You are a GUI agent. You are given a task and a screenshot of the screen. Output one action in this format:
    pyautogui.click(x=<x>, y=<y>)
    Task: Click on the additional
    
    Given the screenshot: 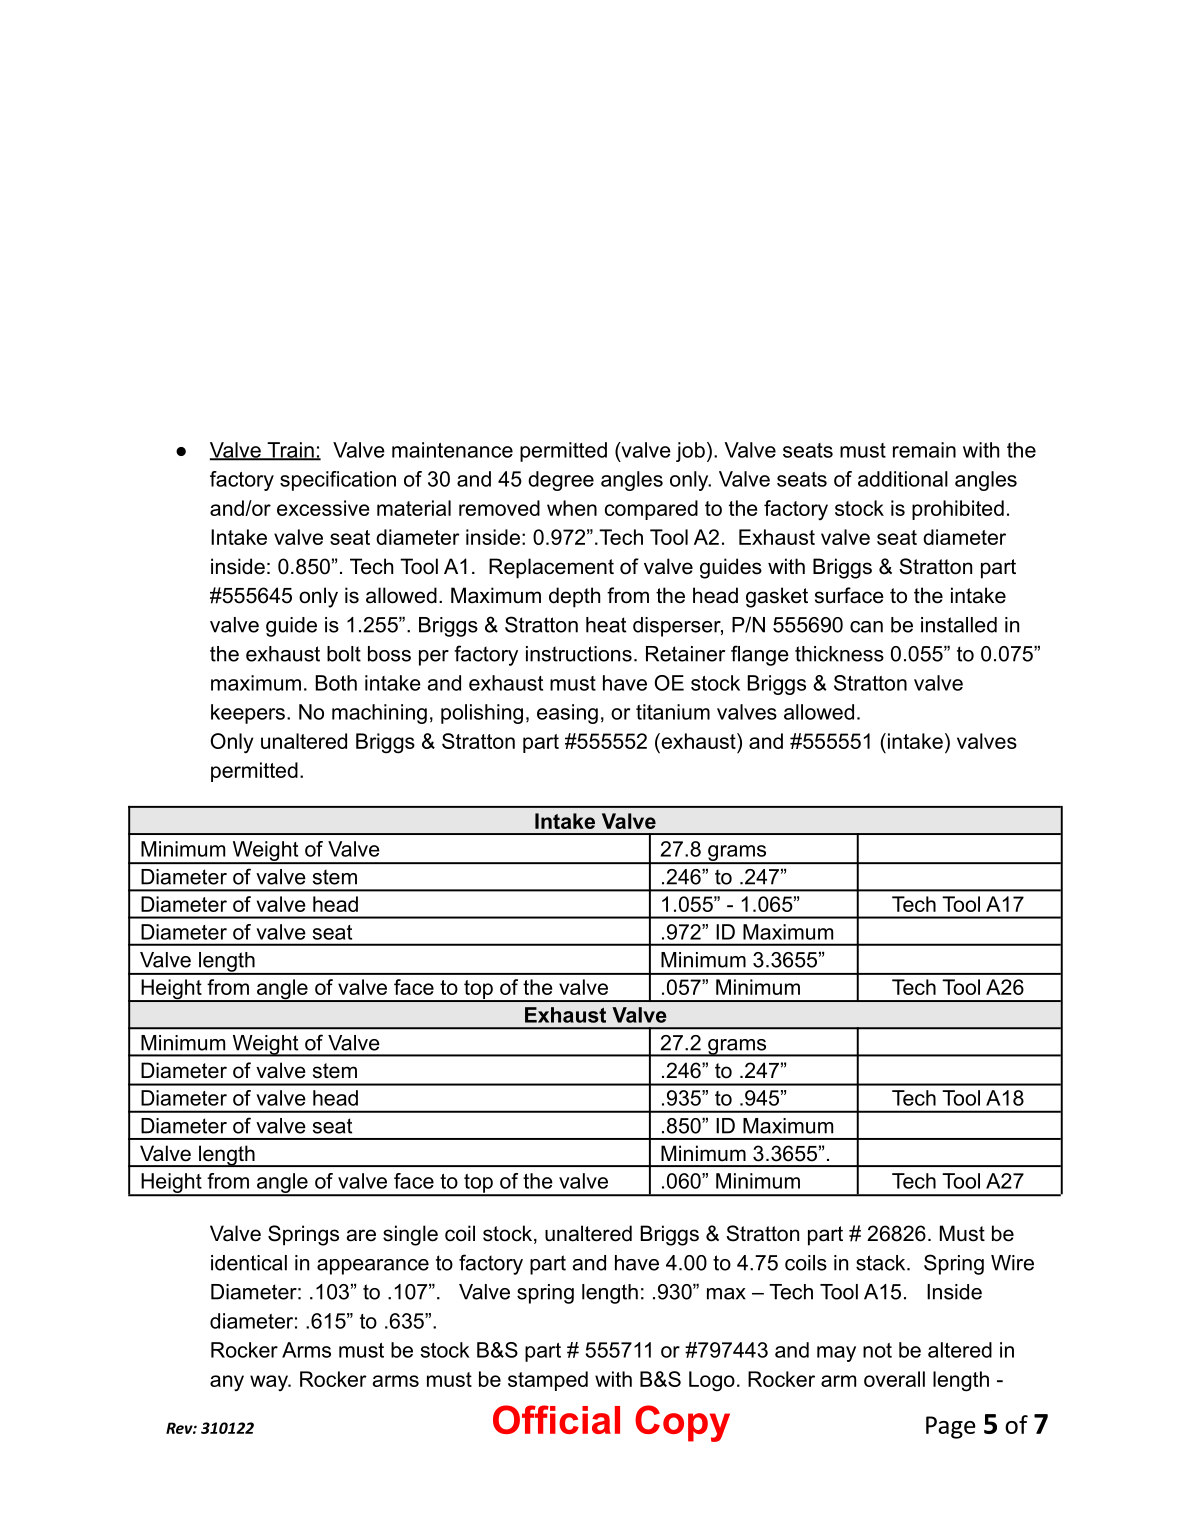 What is the action you would take?
    pyautogui.click(x=903, y=479)
